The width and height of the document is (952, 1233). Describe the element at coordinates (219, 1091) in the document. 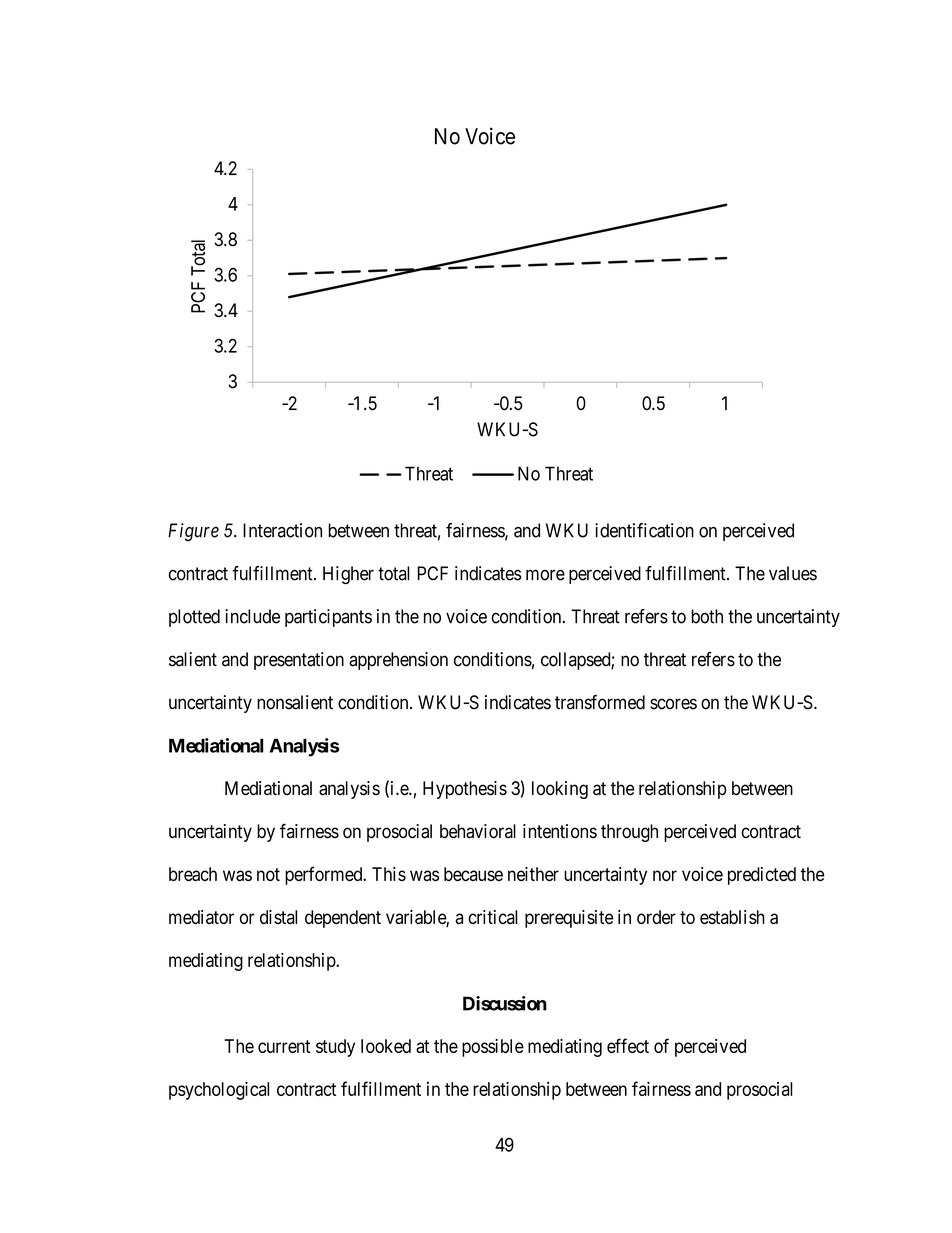

I see `psychological` at that location.
